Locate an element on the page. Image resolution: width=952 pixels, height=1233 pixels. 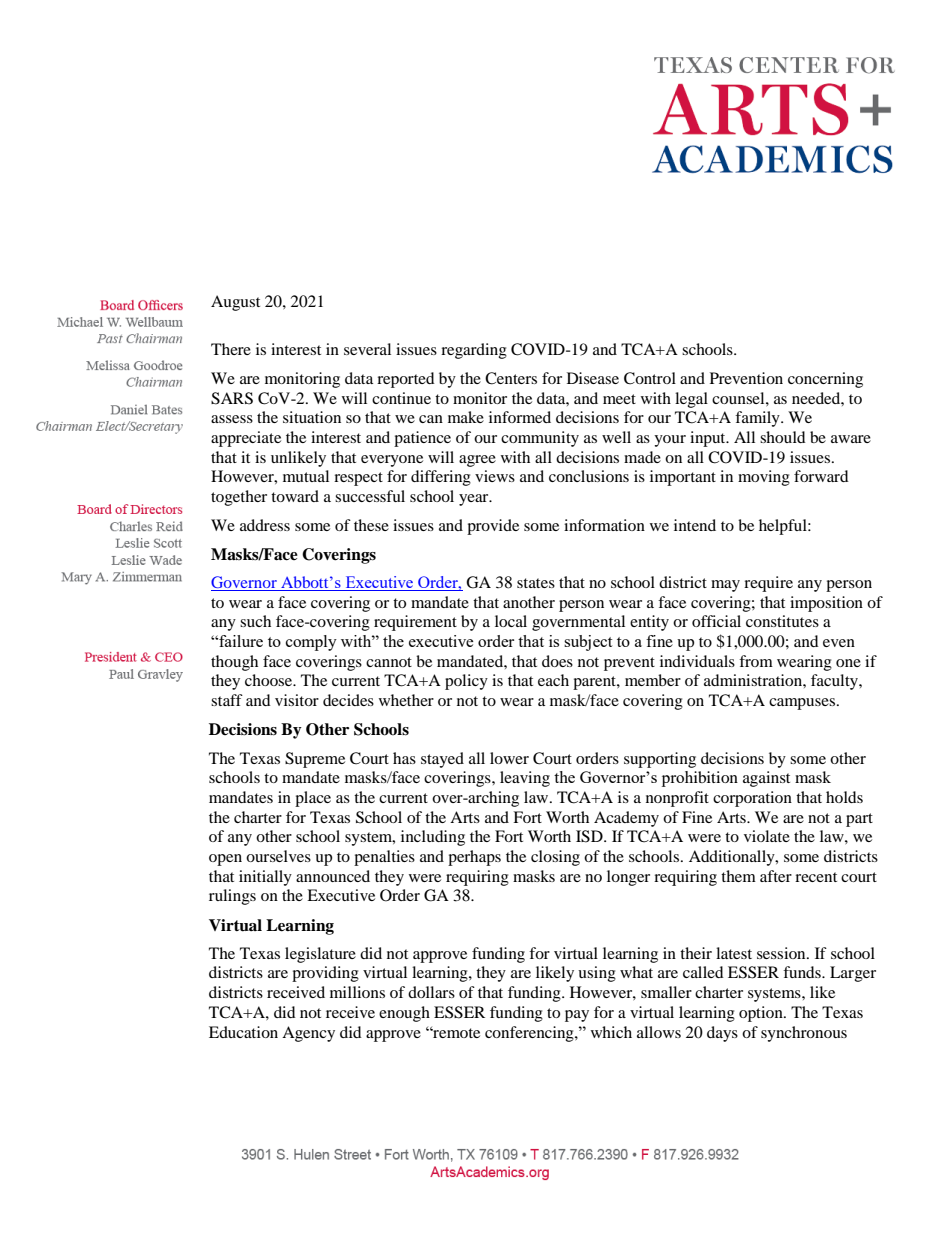
concerning is located at coordinates (825, 380).
